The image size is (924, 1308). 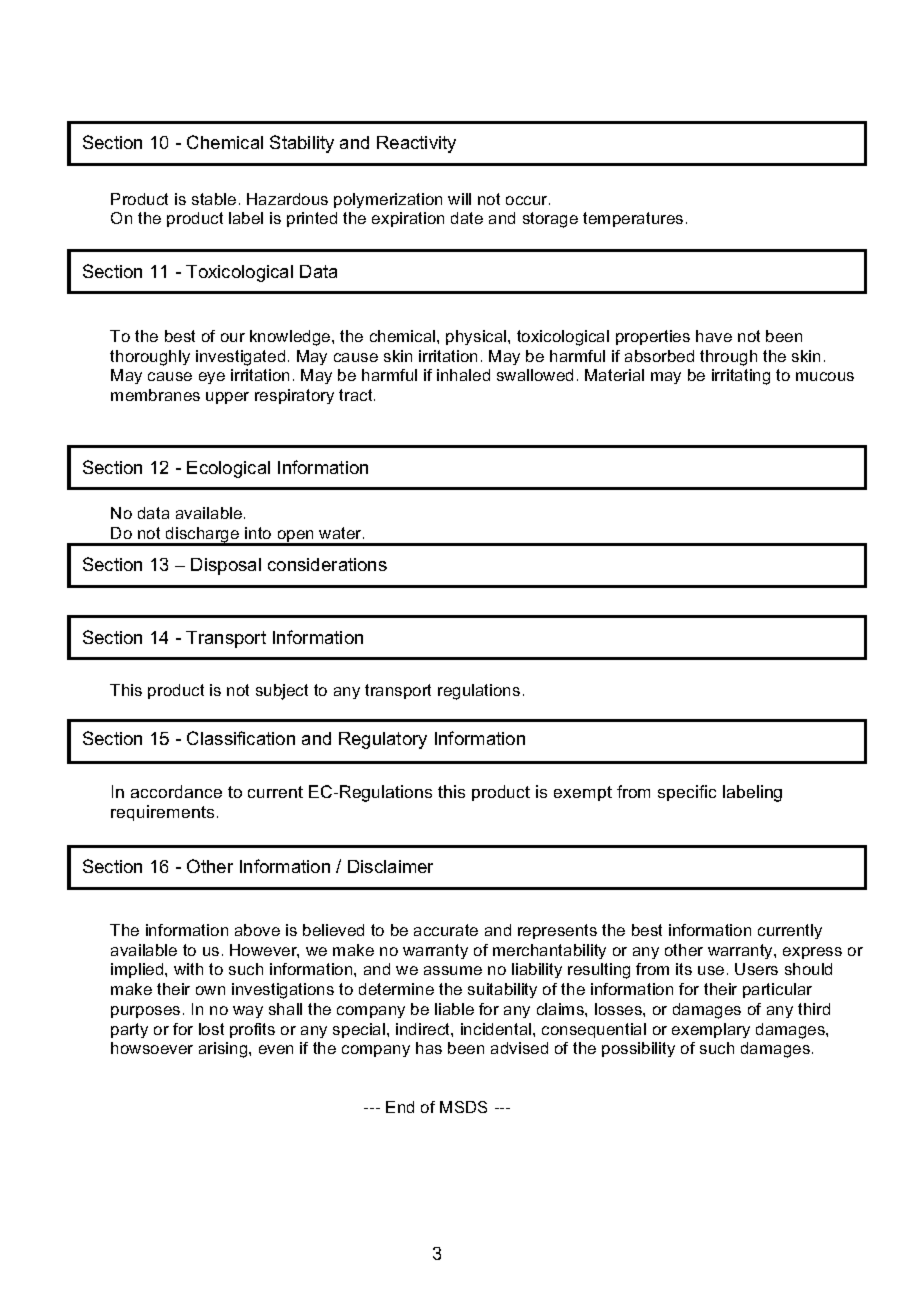 I want to click on temperatures, so click(x=633, y=219).
